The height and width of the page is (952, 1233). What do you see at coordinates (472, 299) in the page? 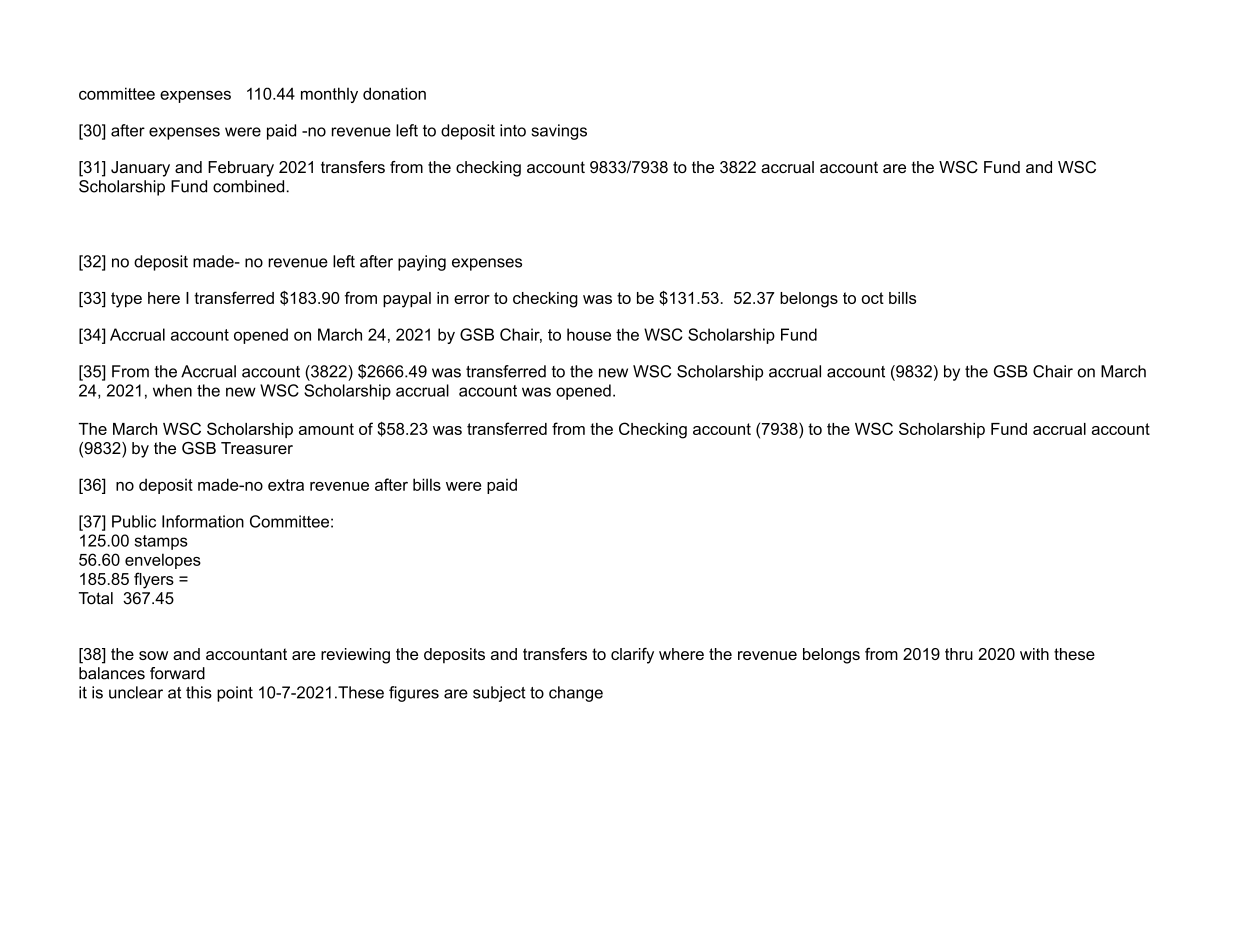
I see `error` at bounding box center [472, 299].
